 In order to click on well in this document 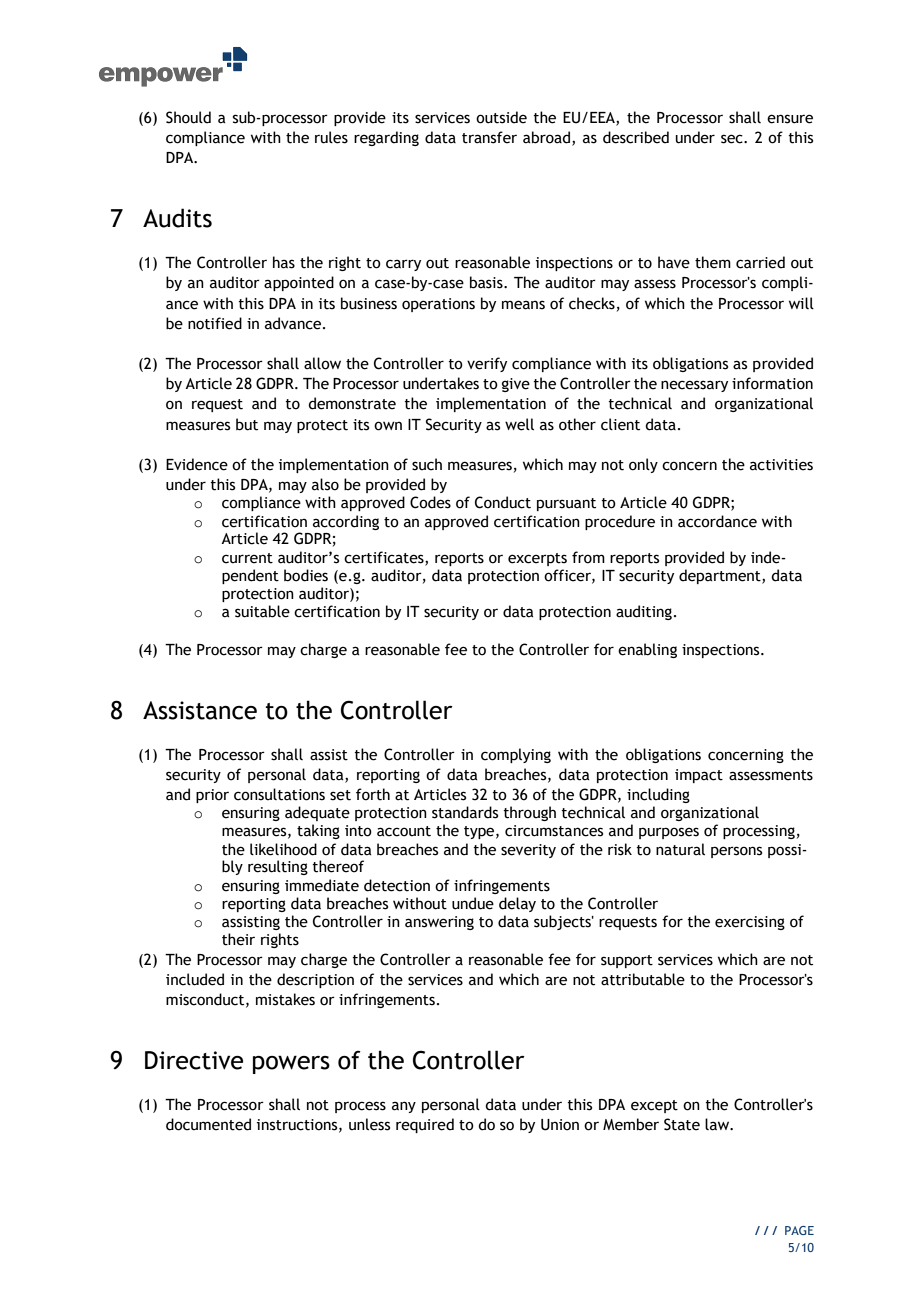, I will do `click(519, 424)`.
